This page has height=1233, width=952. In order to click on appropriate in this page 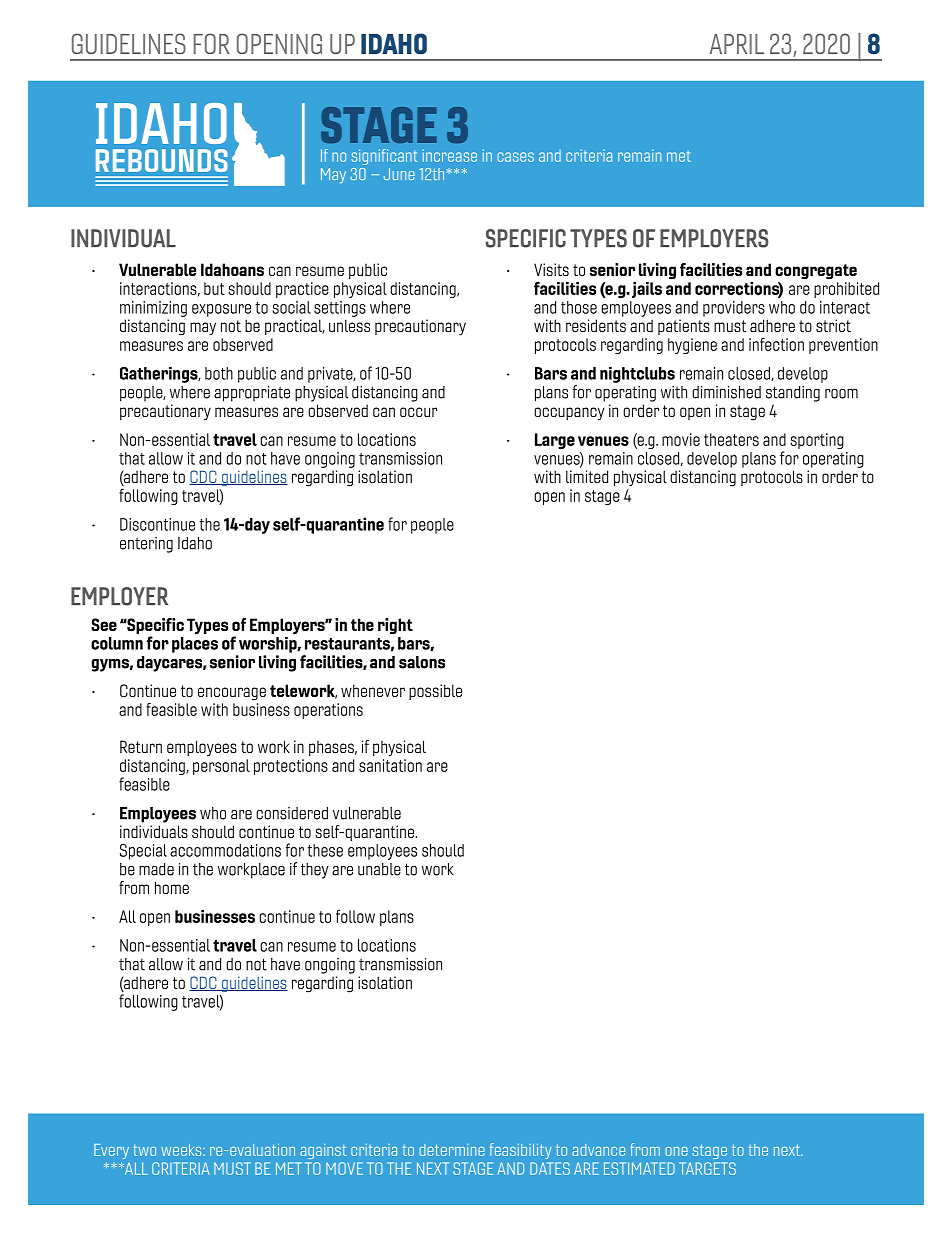, I will do `click(252, 393)`.
